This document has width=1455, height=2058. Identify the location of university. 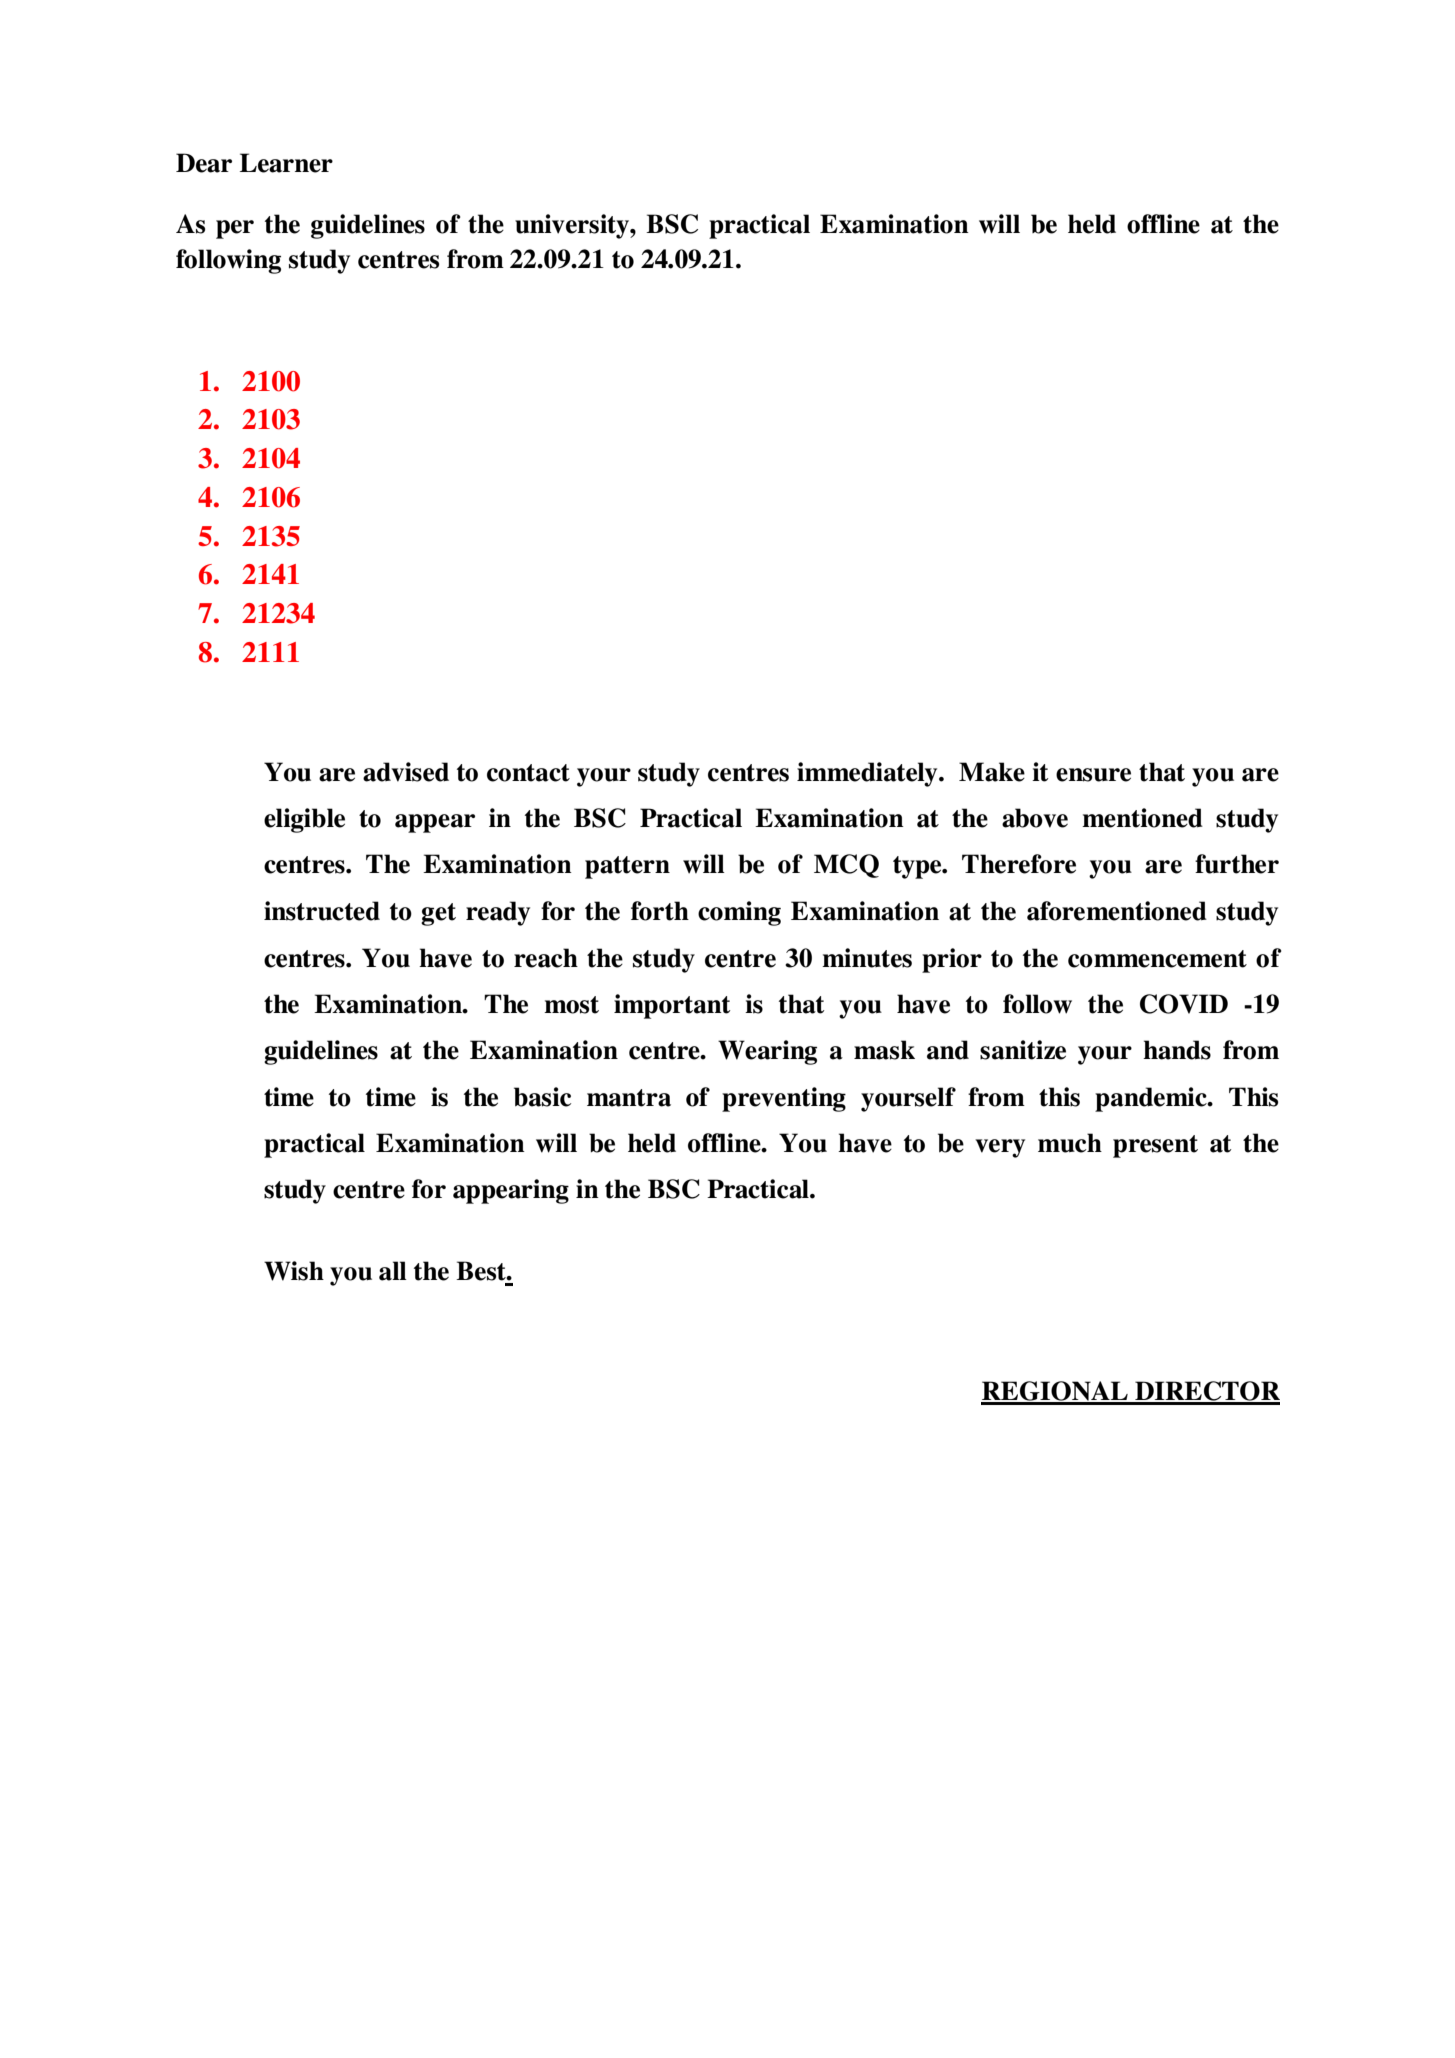
(573, 226).
